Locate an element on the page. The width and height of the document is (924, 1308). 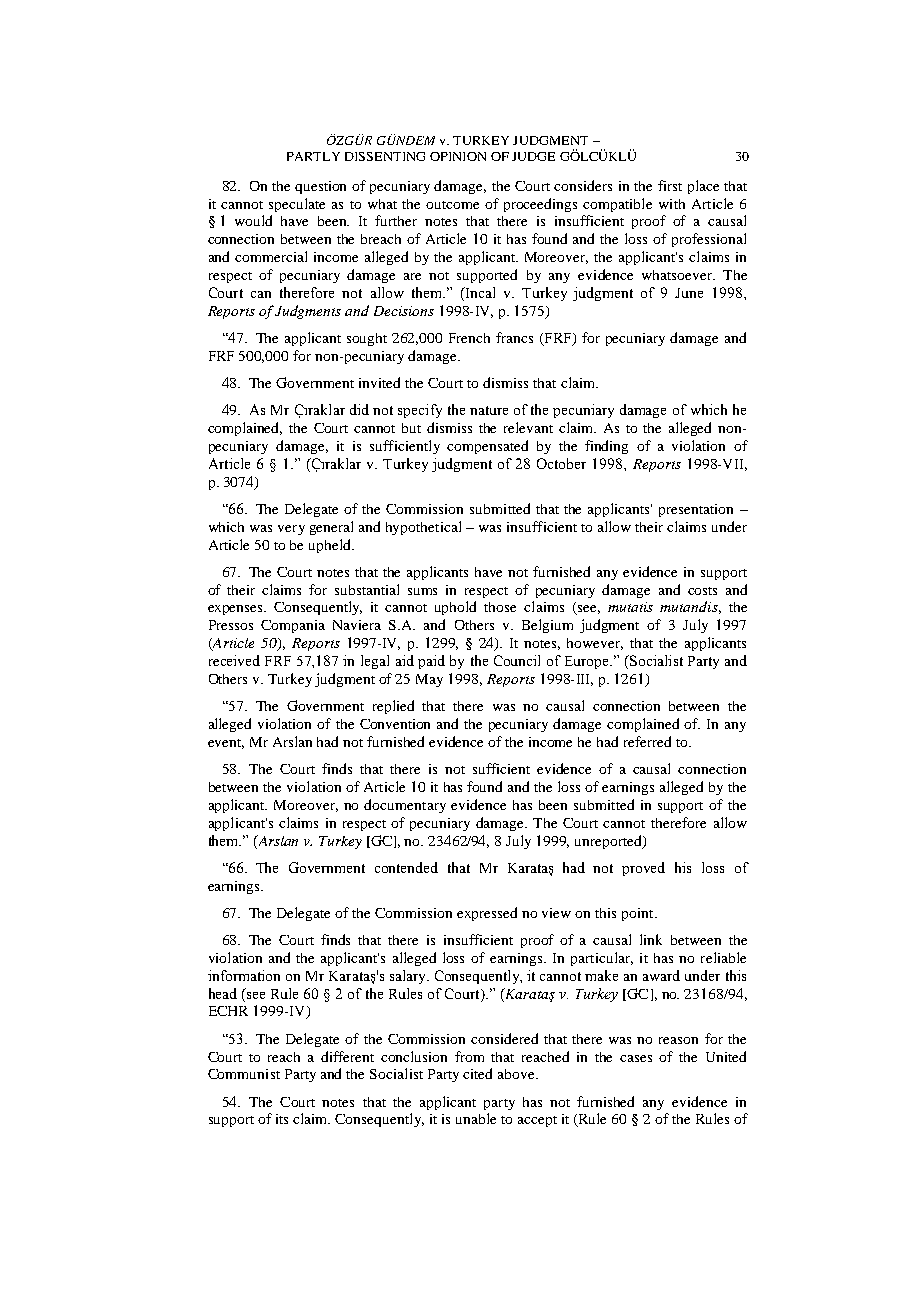
outcome is located at coordinates (452, 205).
